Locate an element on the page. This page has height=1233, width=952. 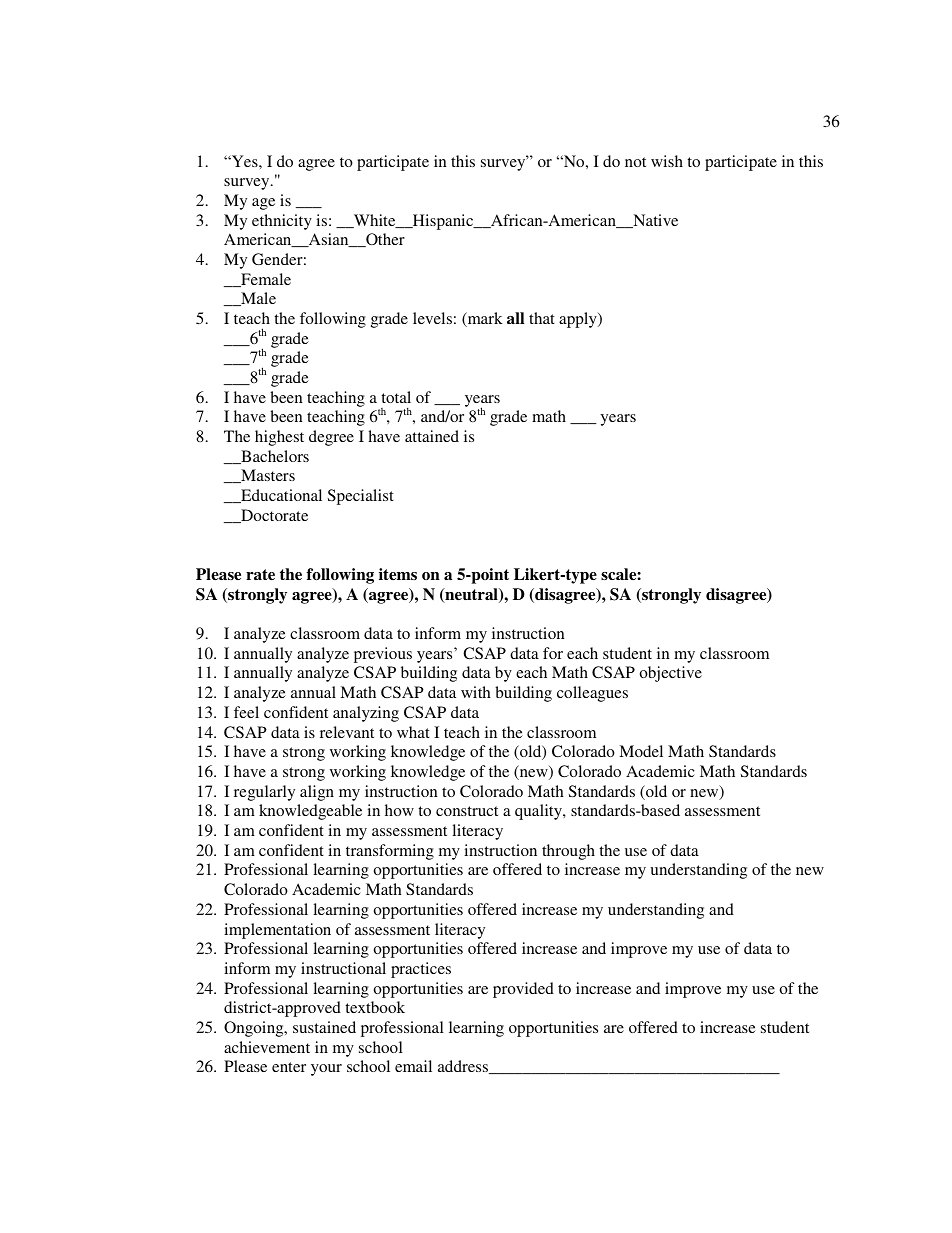
align is located at coordinates (317, 793).
